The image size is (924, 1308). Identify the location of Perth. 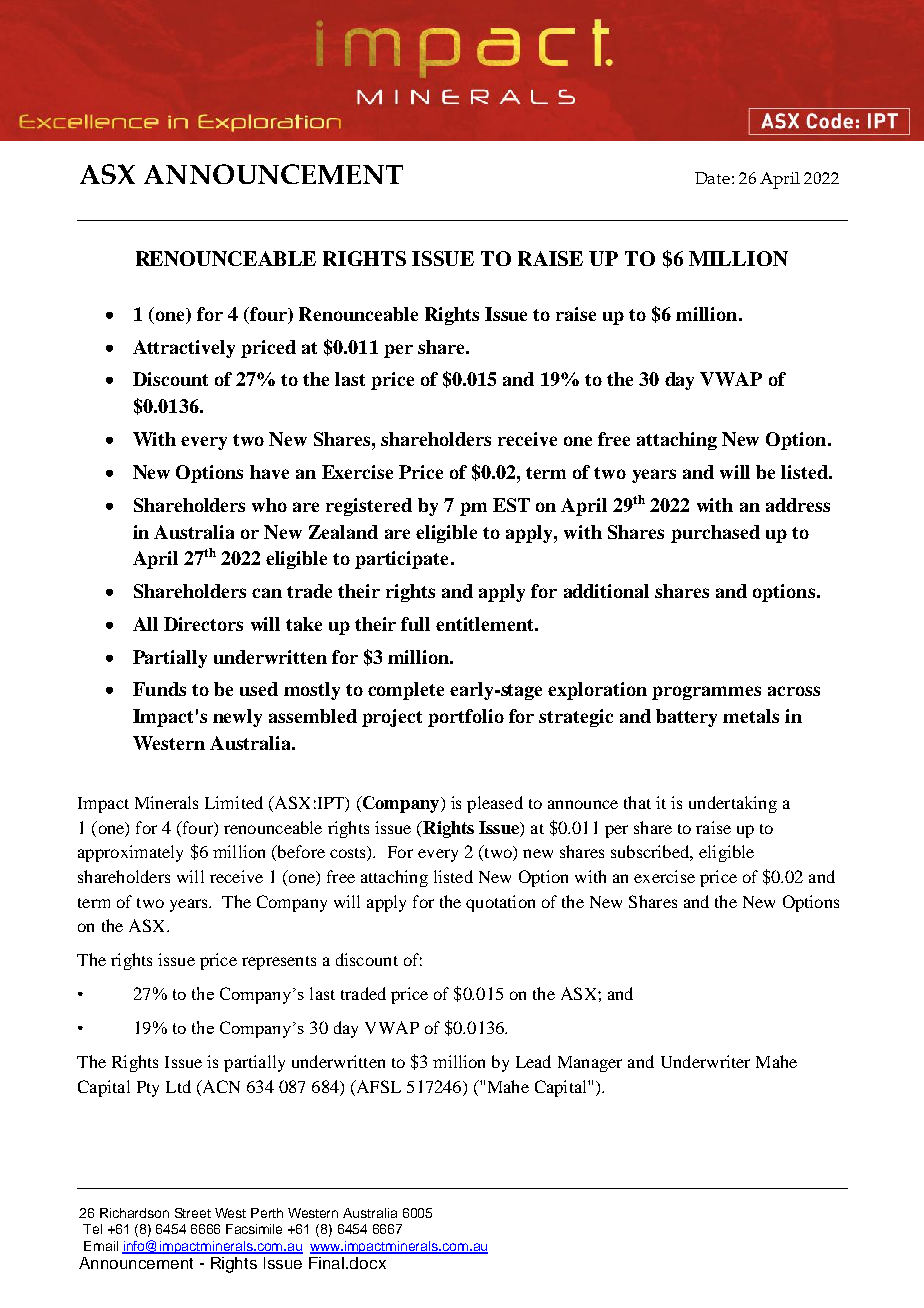
(267, 1213).
